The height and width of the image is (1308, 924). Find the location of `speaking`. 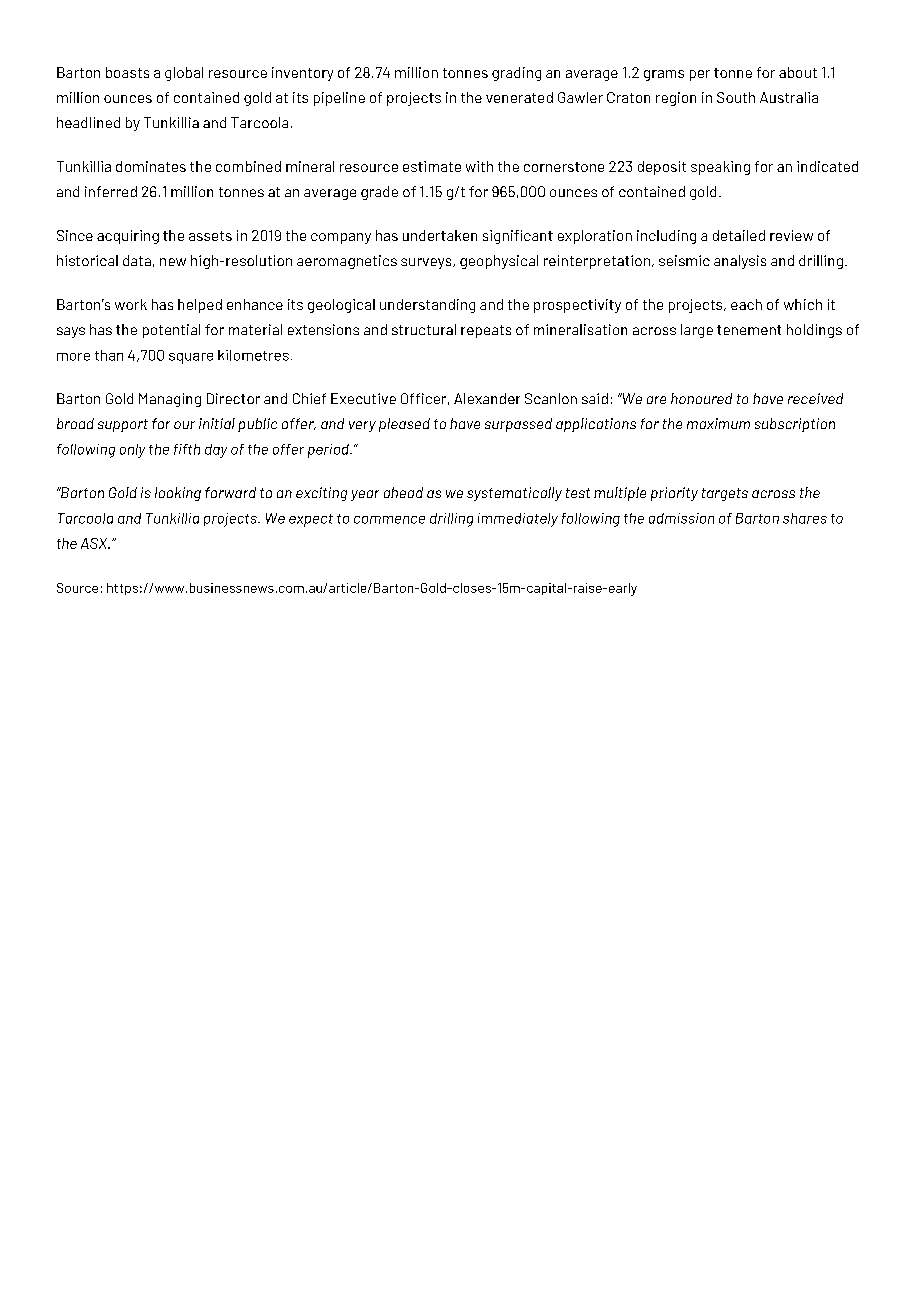

speaking is located at coordinates (720, 168).
